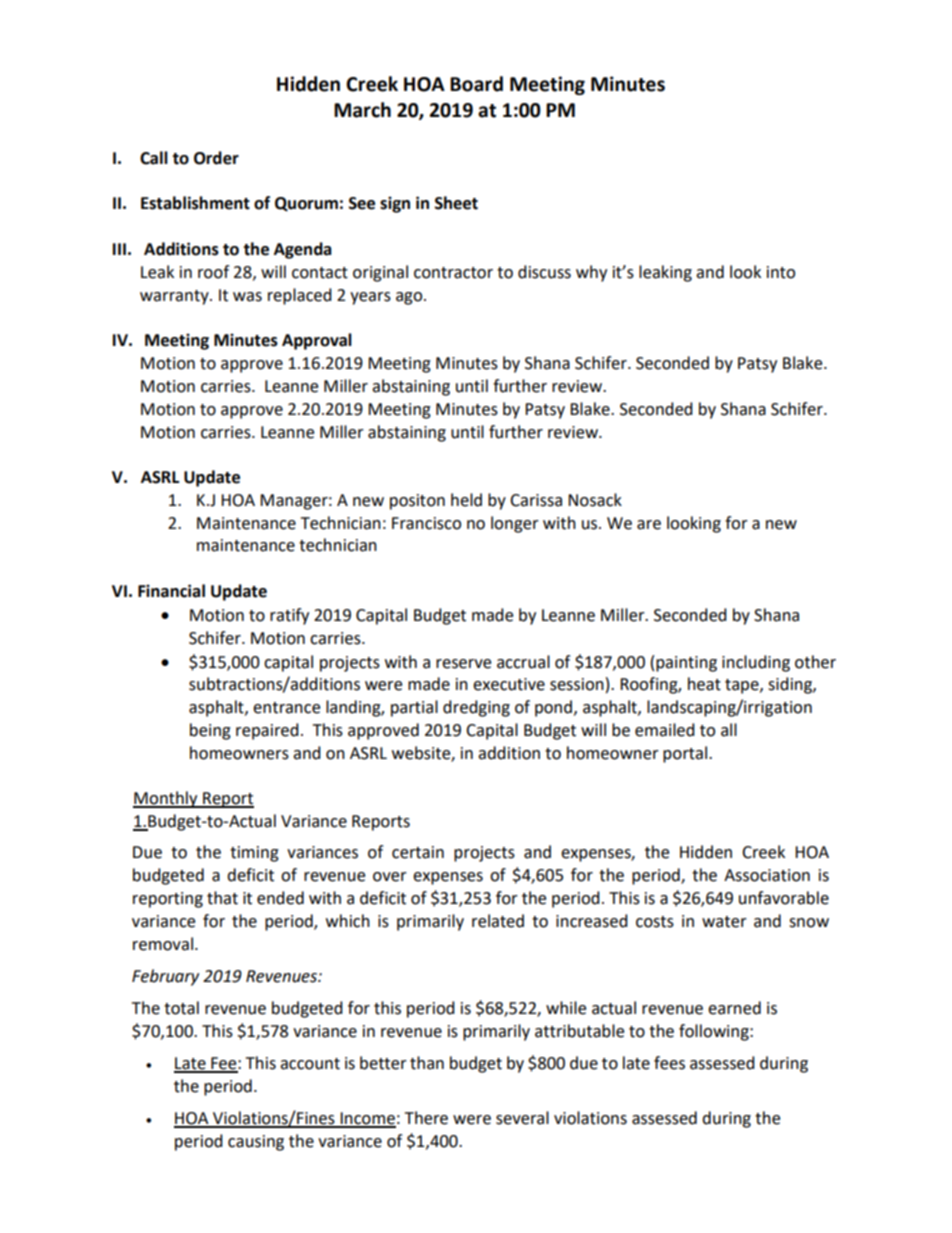 This document has width=952, height=1233. Describe the element at coordinates (222, 898) in the document. I see `that` at that location.
